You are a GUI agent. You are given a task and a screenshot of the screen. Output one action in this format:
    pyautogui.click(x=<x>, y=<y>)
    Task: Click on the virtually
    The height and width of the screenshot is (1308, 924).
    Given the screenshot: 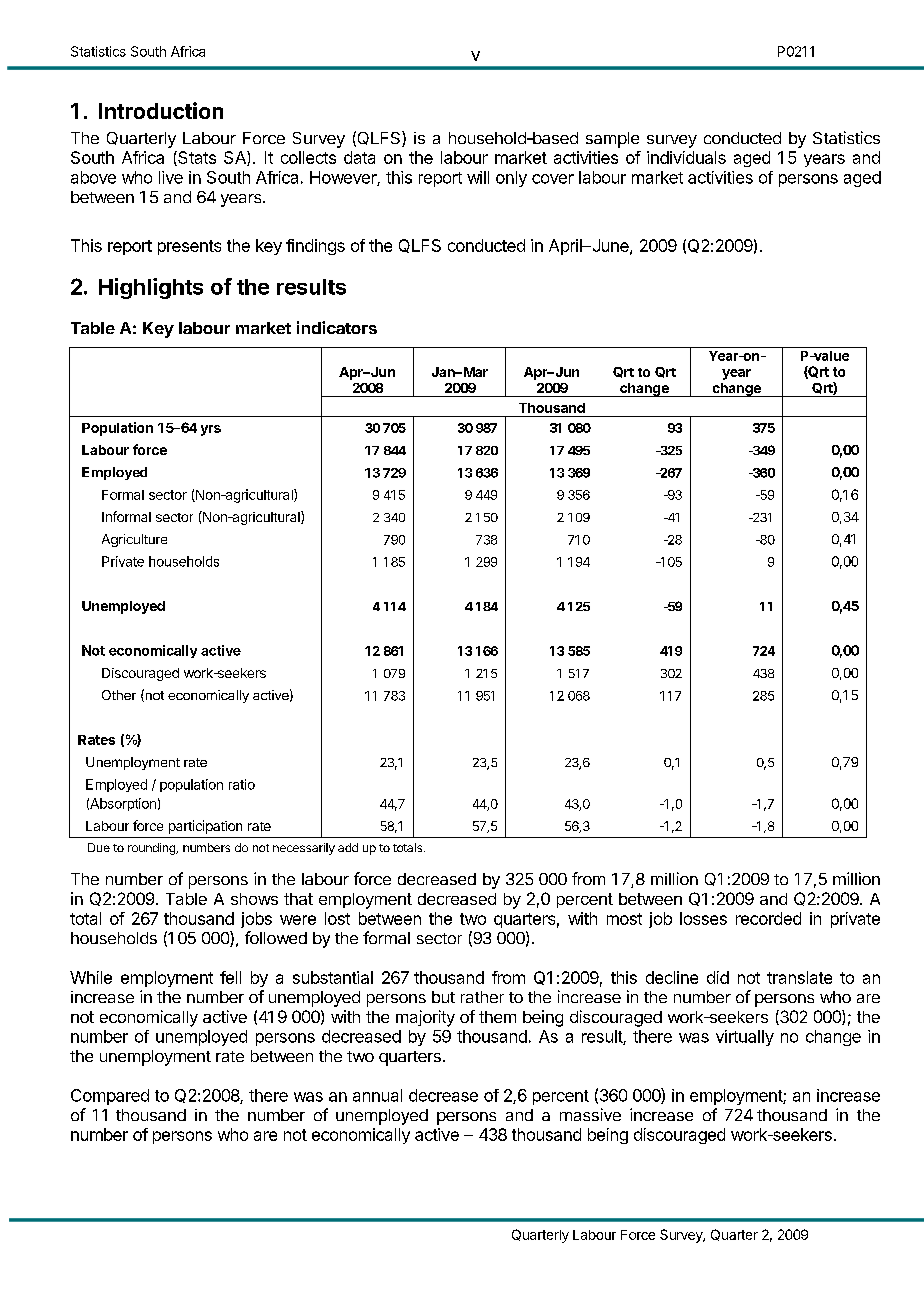 What is the action you would take?
    pyautogui.click(x=745, y=1038)
